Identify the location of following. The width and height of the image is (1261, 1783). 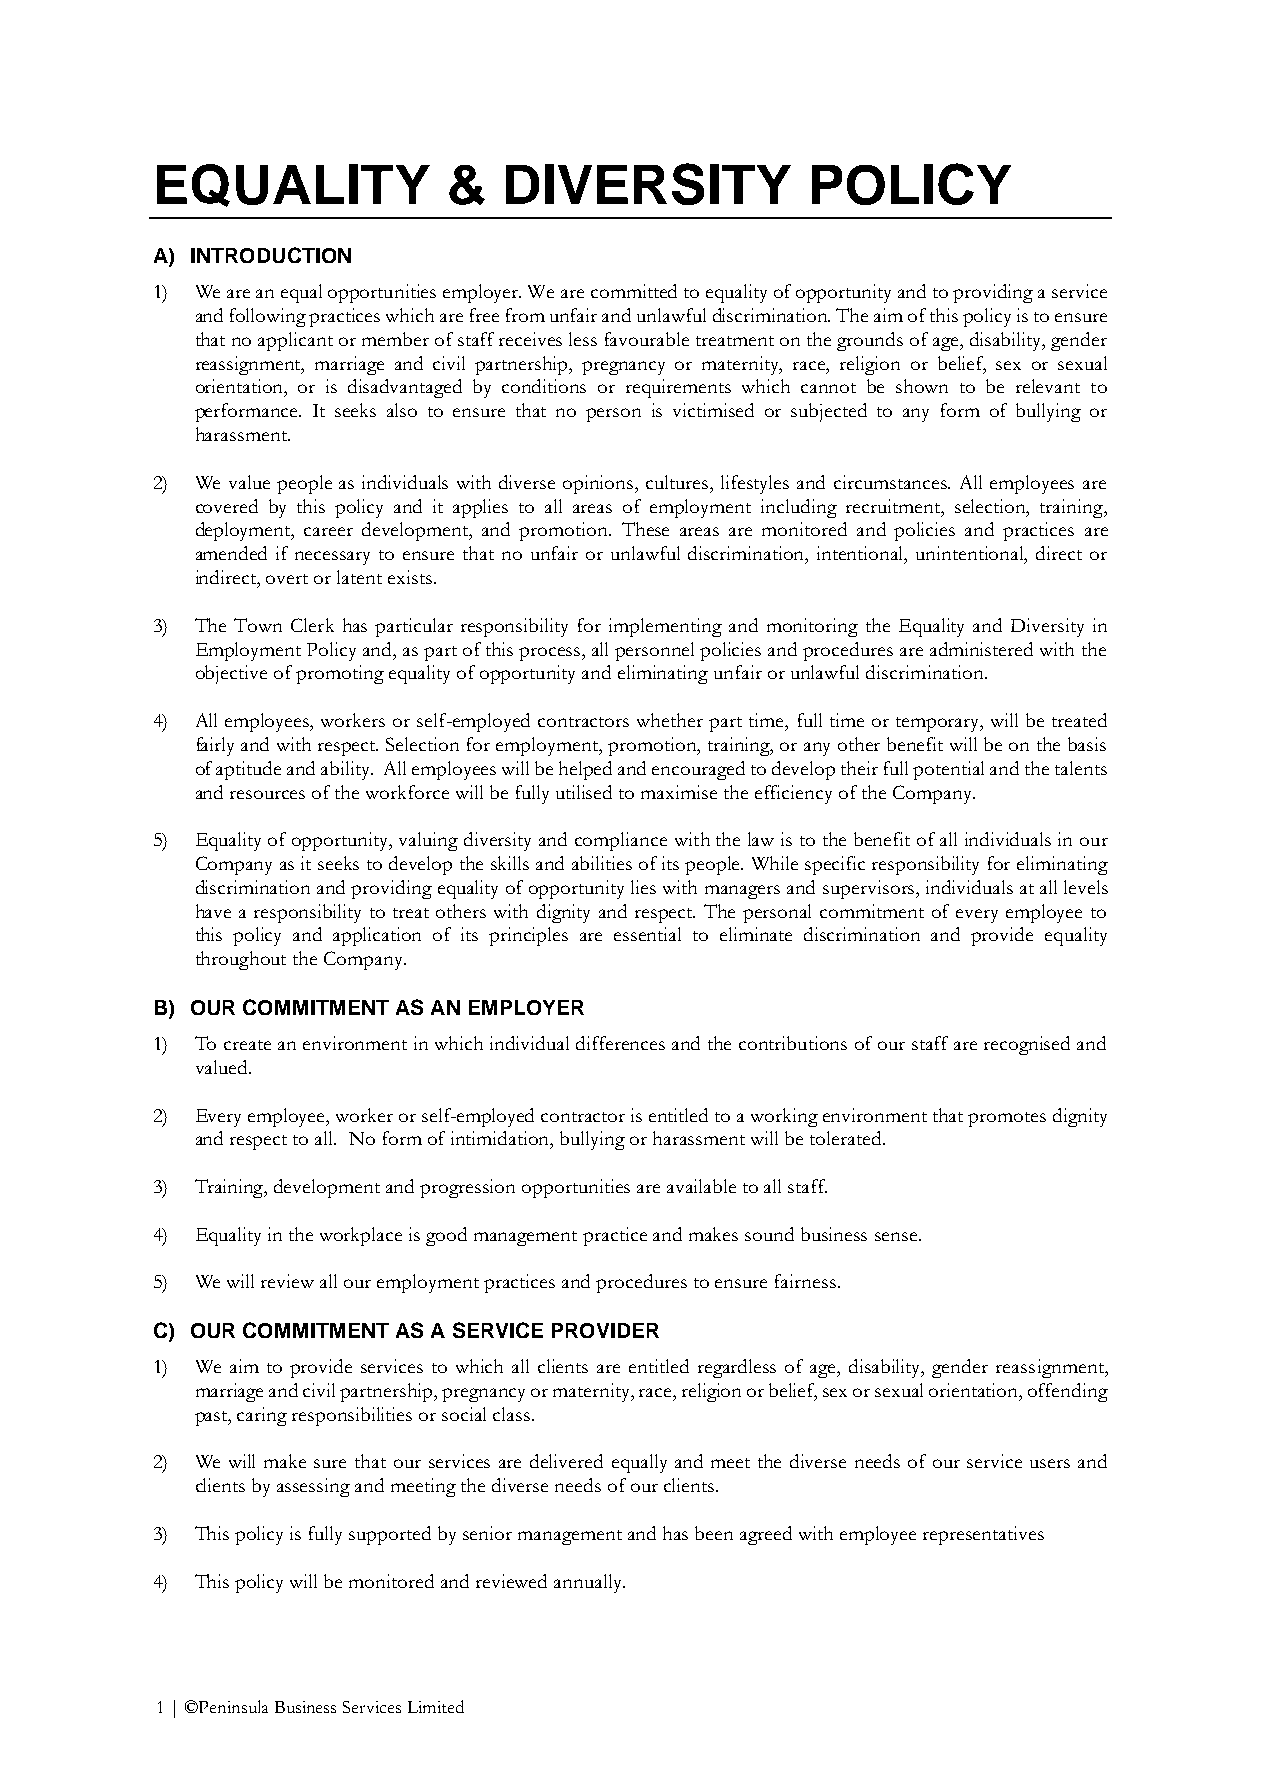
(268, 317).
